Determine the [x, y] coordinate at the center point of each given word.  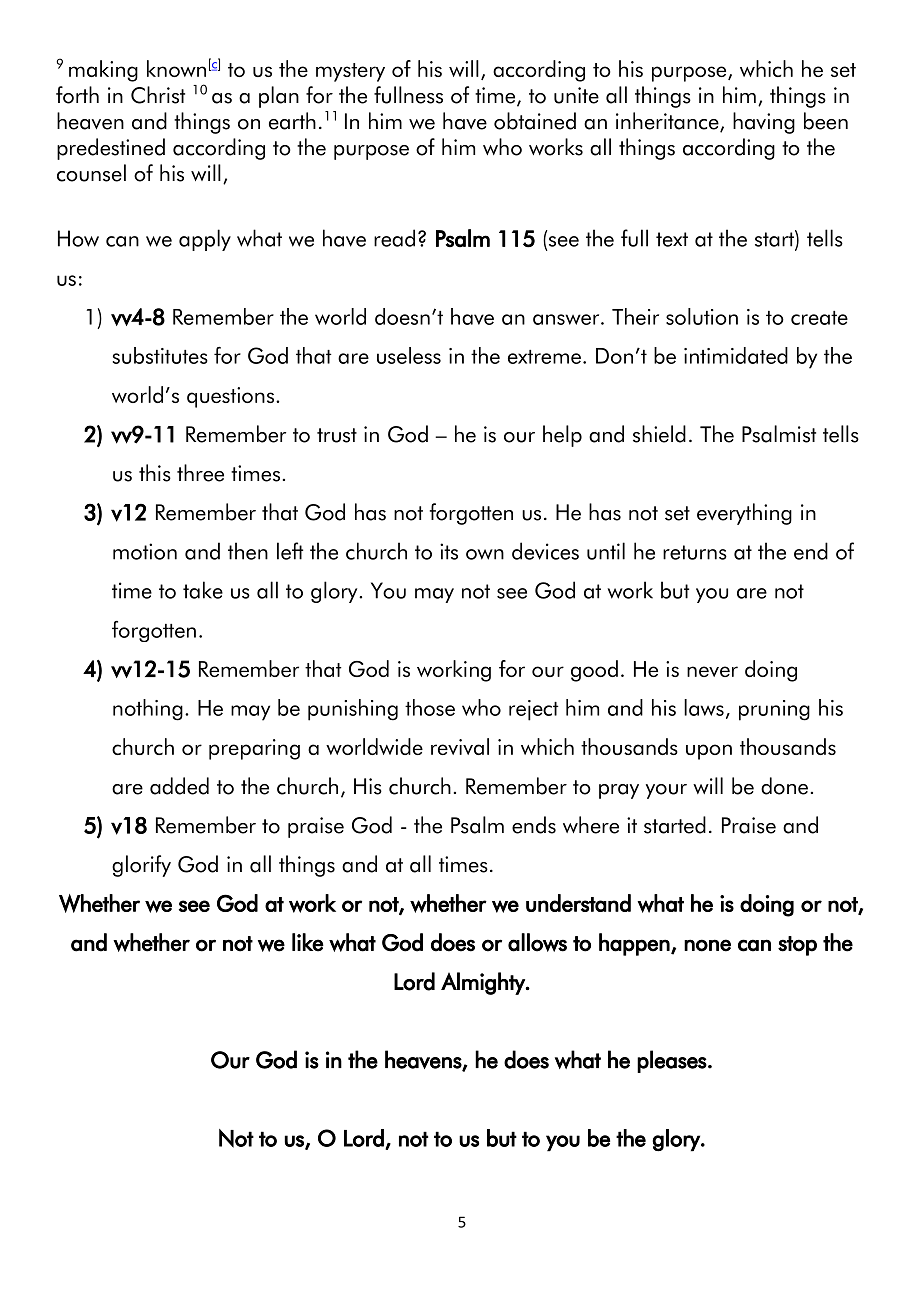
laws [704, 707]
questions [230, 397]
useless [409, 355]
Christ [158, 95]
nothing [148, 710]
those [430, 707]
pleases [672, 1061]
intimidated [736, 355]
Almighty [484, 983]
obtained [535, 121]
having [764, 123]
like [308, 942]
